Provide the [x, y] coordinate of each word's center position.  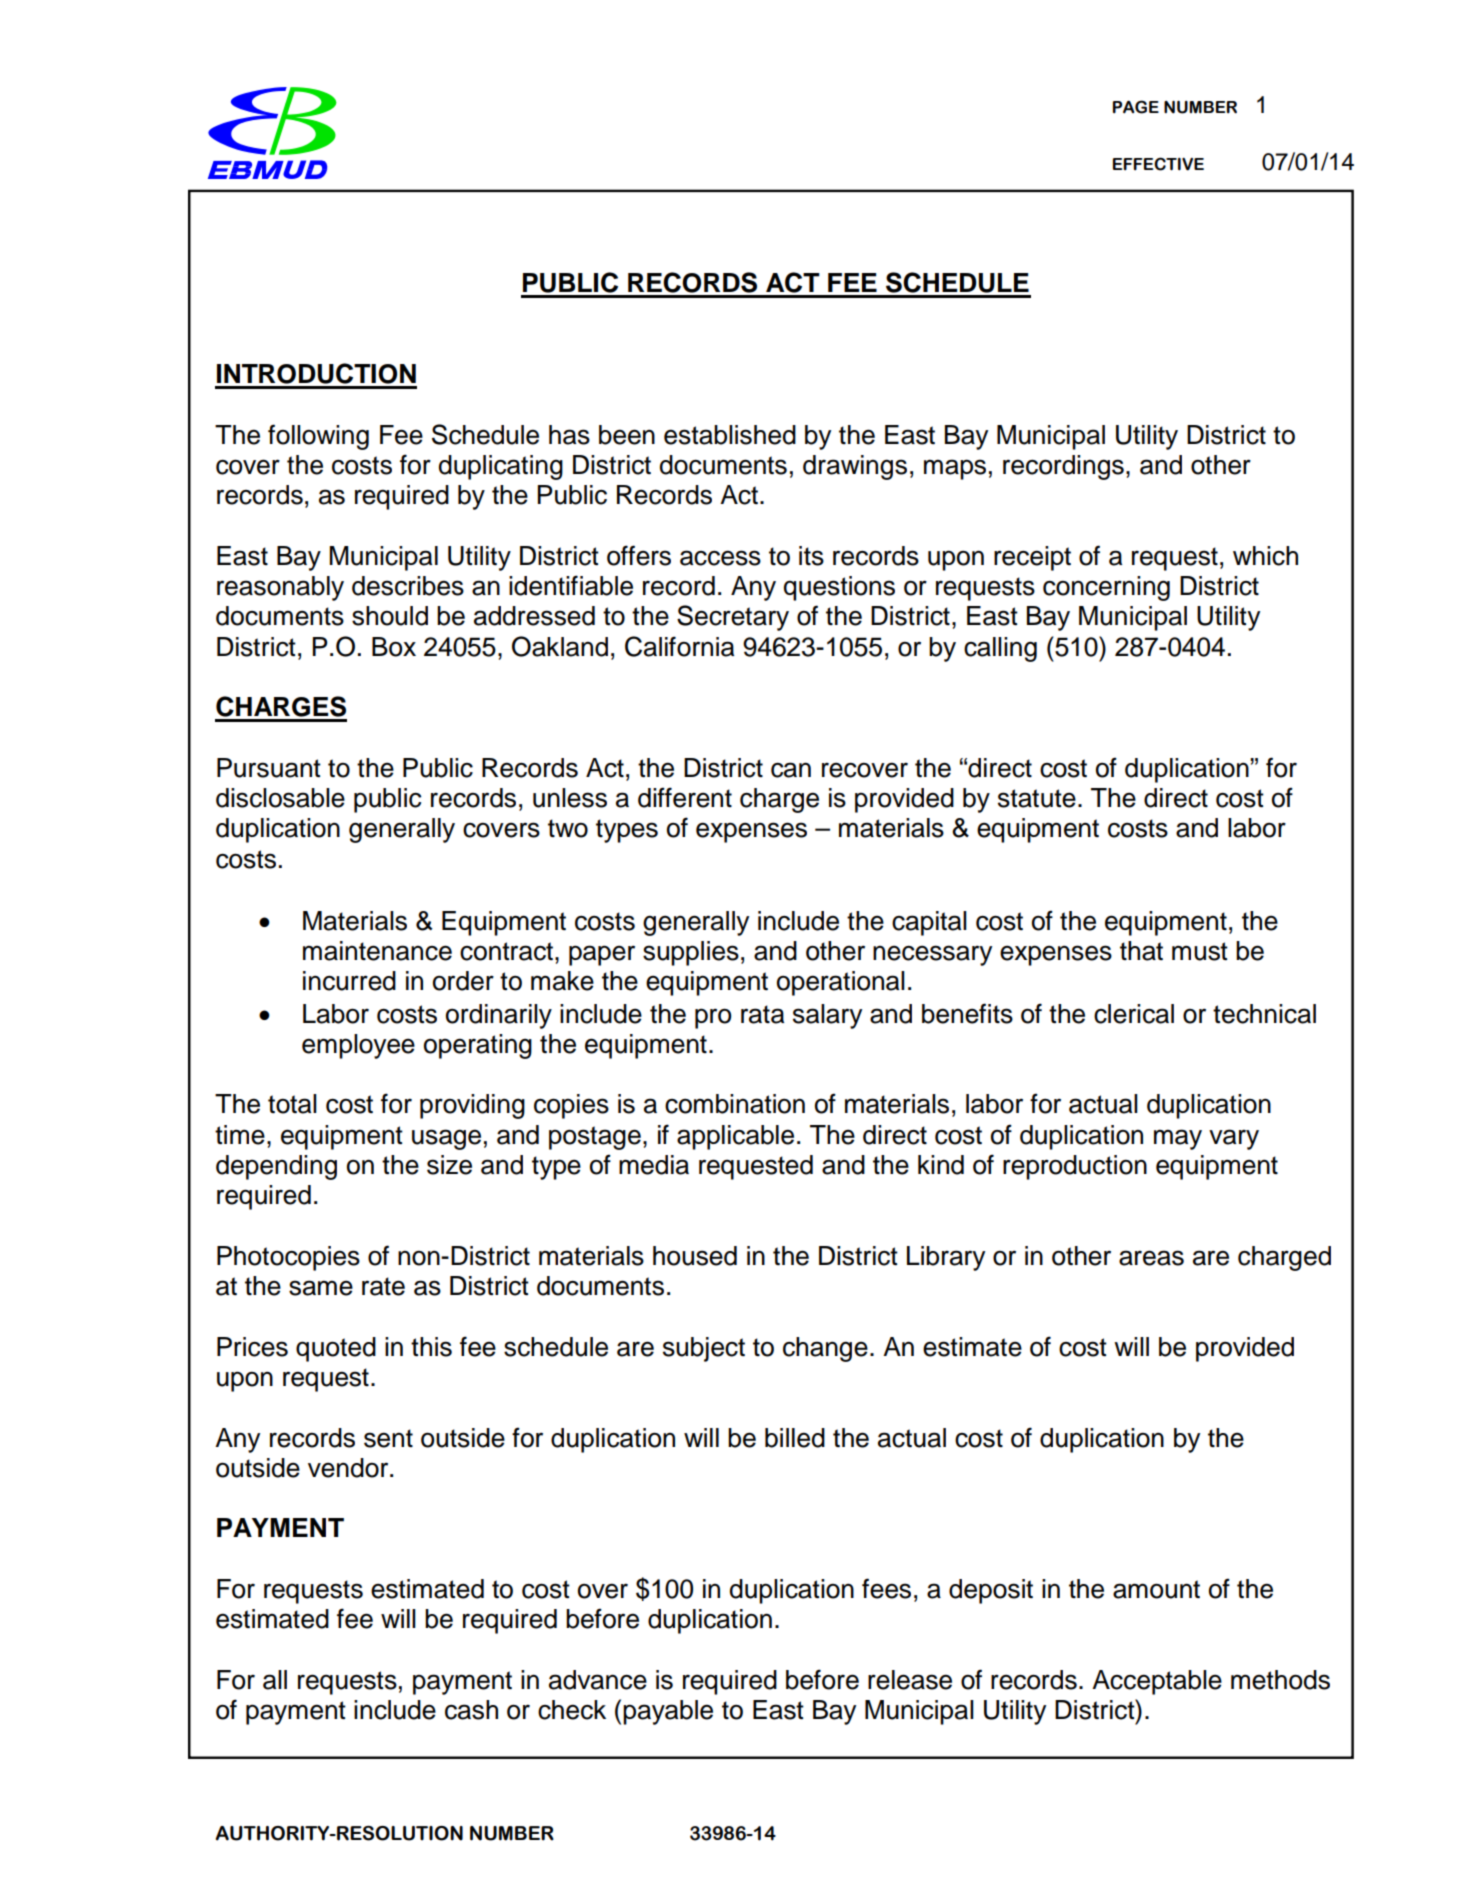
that [1141, 951]
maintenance [377, 951]
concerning [1106, 588]
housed [695, 1256]
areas [1151, 1258]
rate [383, 1286]
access [720, 558]
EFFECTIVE [1158, 164]
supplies [691, 953]
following [318, 437]
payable [668, 1712]
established [730, 435]
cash [471, 1710]
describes [408, 586]
